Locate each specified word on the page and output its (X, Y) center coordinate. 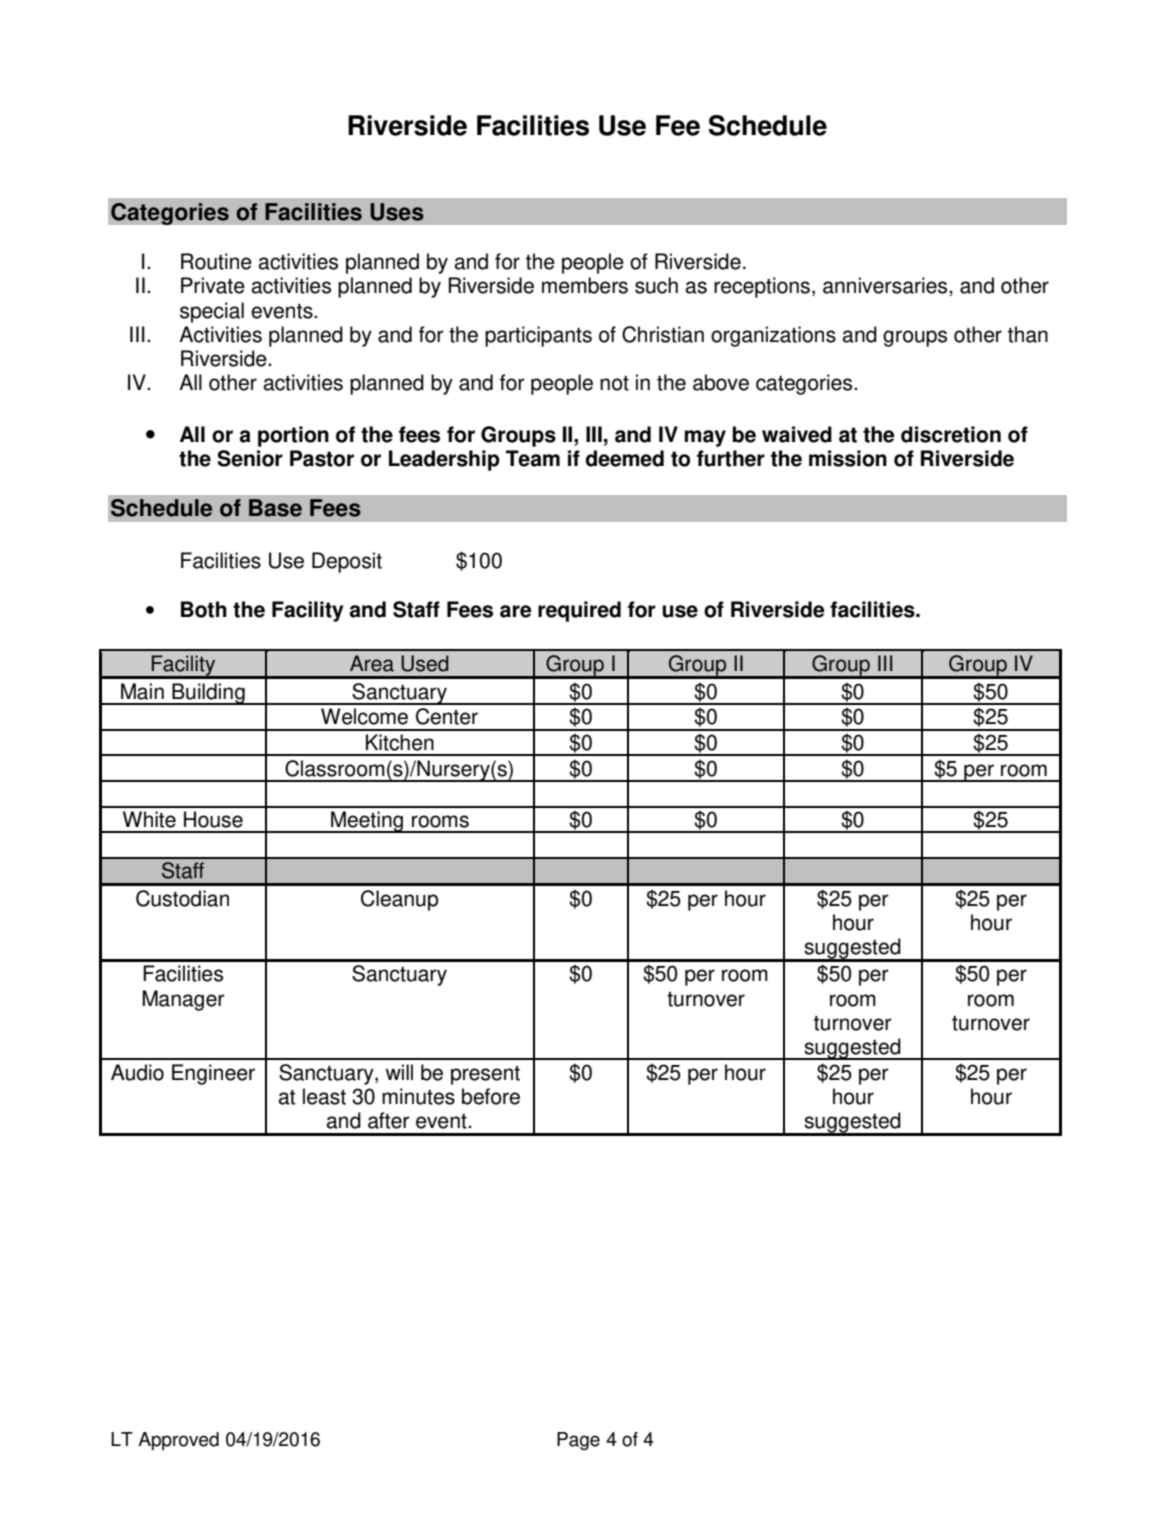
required (579, 611)
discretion (951, 434)
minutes (418, 1096)
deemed (625, 458)
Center (447, 716)
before (491, 1096)
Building (208, 694)
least (324, 1096)
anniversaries (886, 285)
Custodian (182, 898)
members (585, 285)
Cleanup (399, 900)
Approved (178, 1441)
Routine (216, 261)
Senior (250, 458)
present (485, 1075)
